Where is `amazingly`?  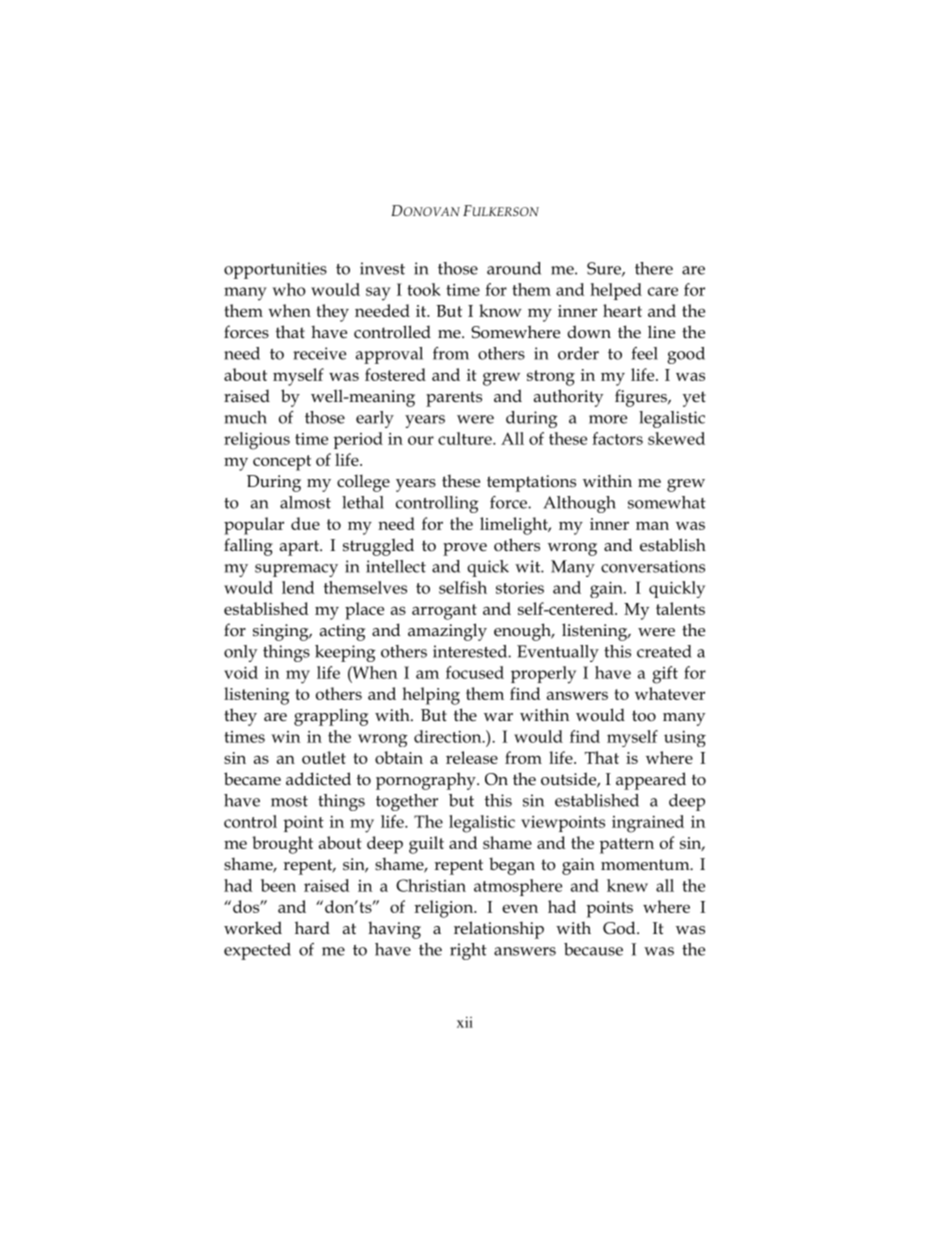 amazingly is located at coordinates (447, 632).
